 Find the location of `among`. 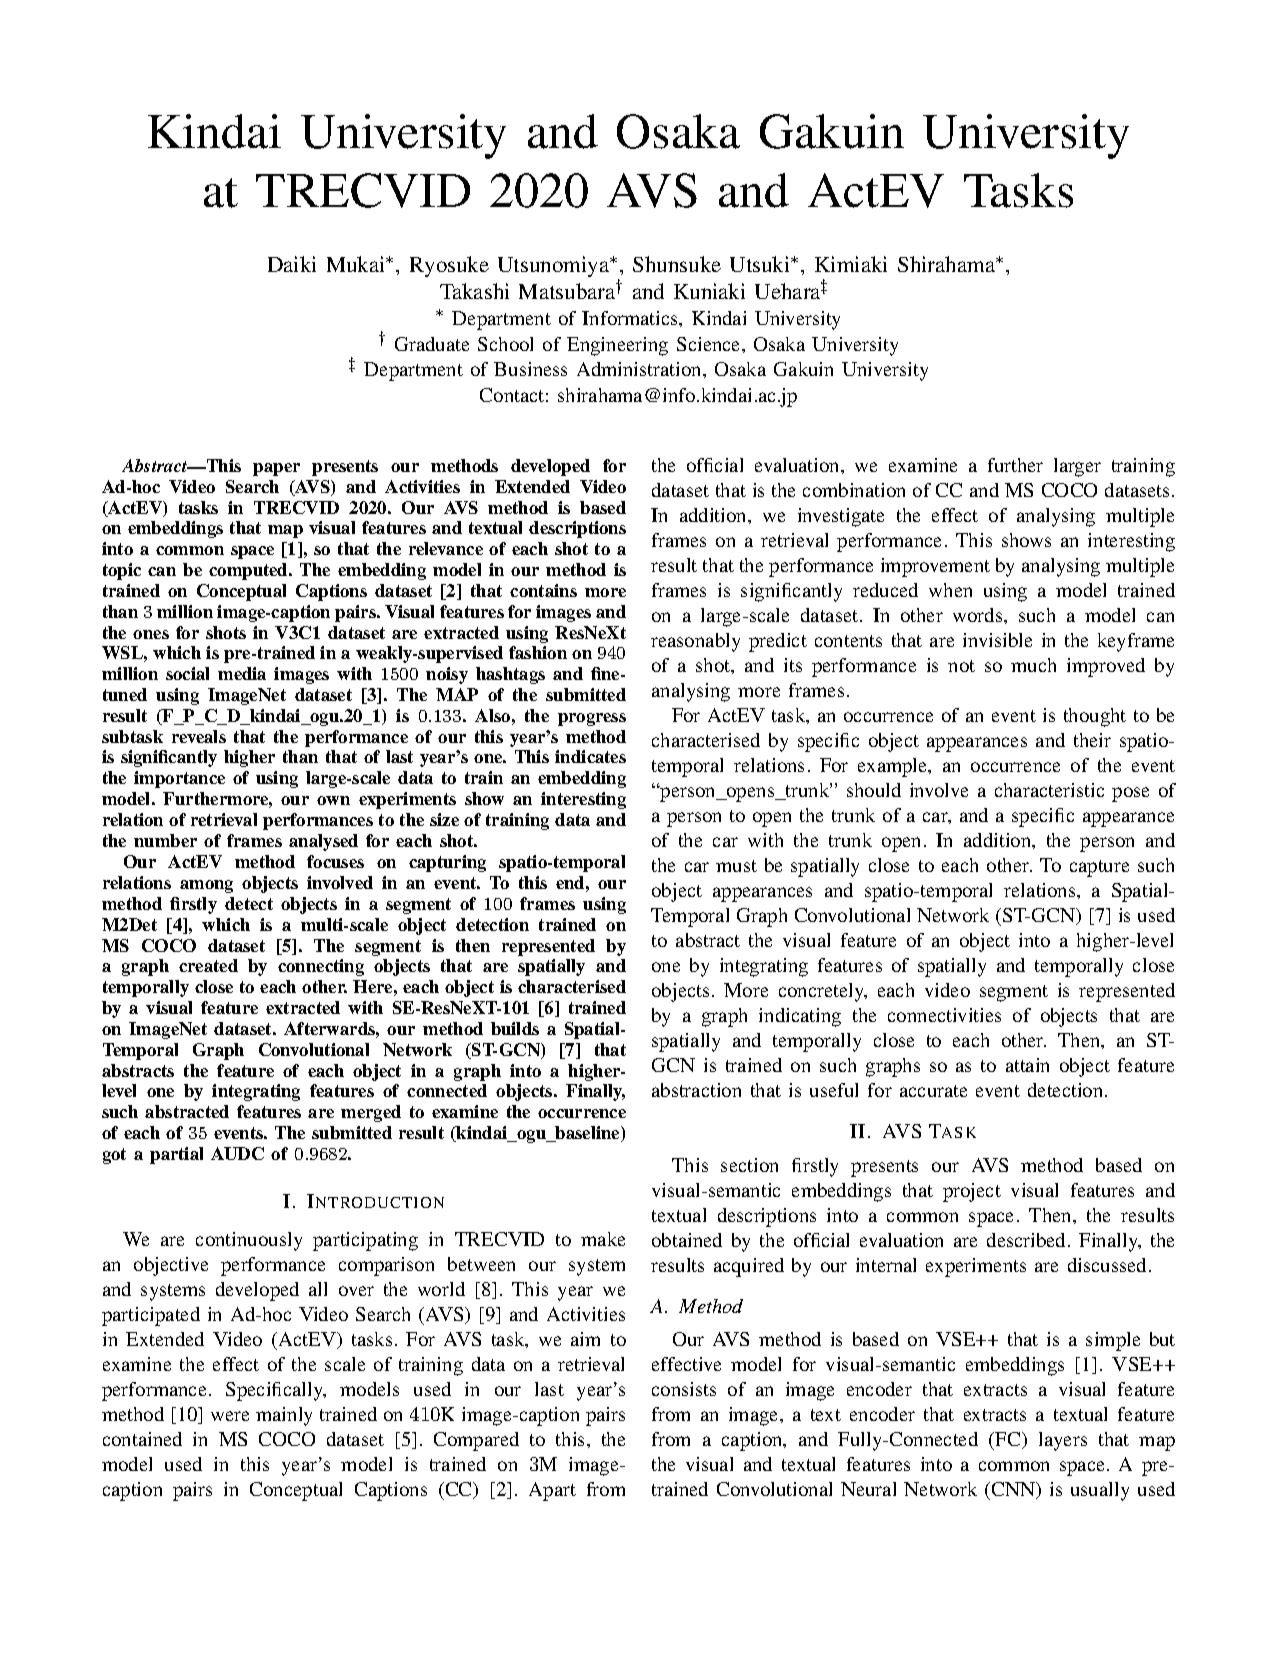

among is located at coordinates (206, 886).
